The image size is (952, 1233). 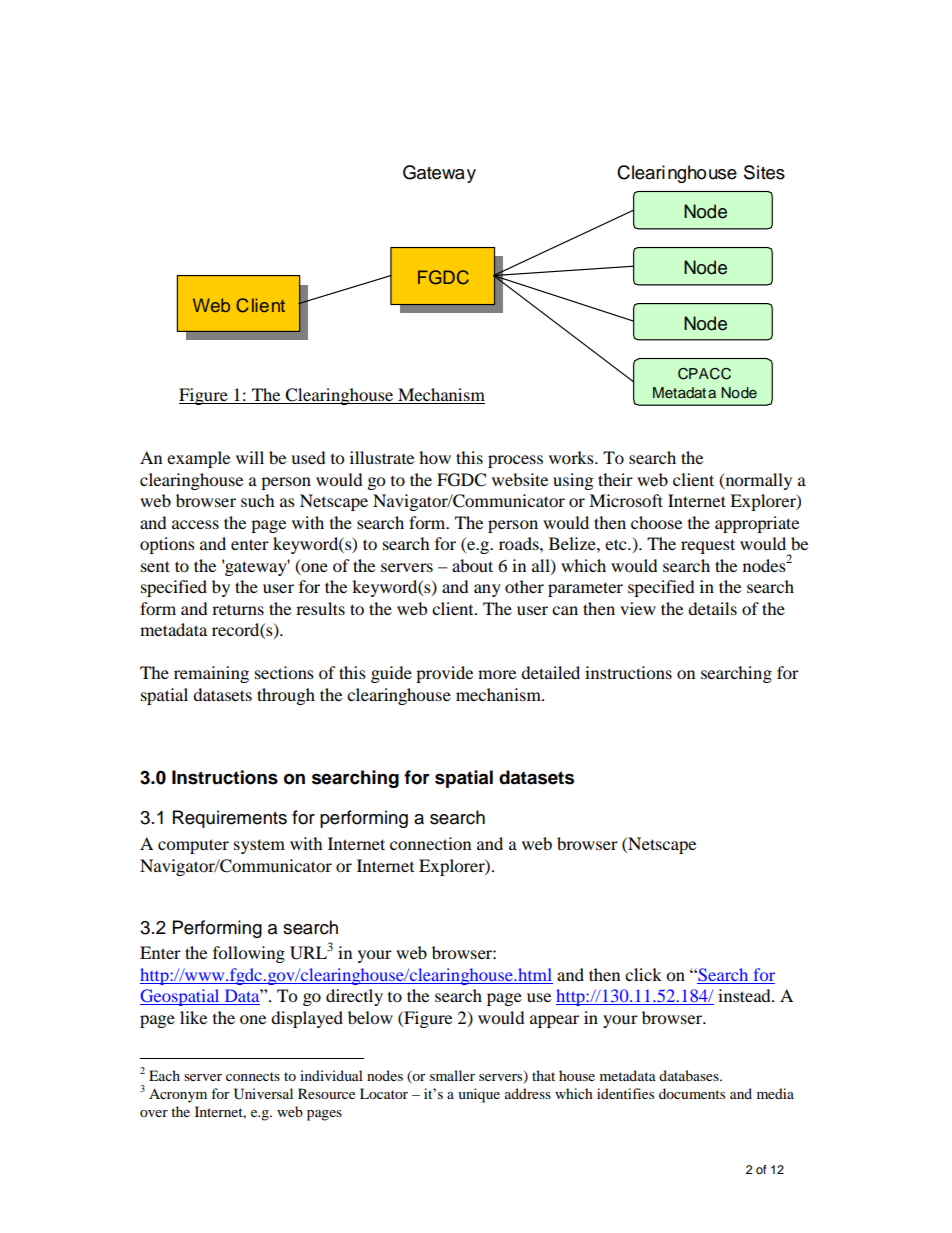 I want to click on connection, so click(x=430, y=843).
